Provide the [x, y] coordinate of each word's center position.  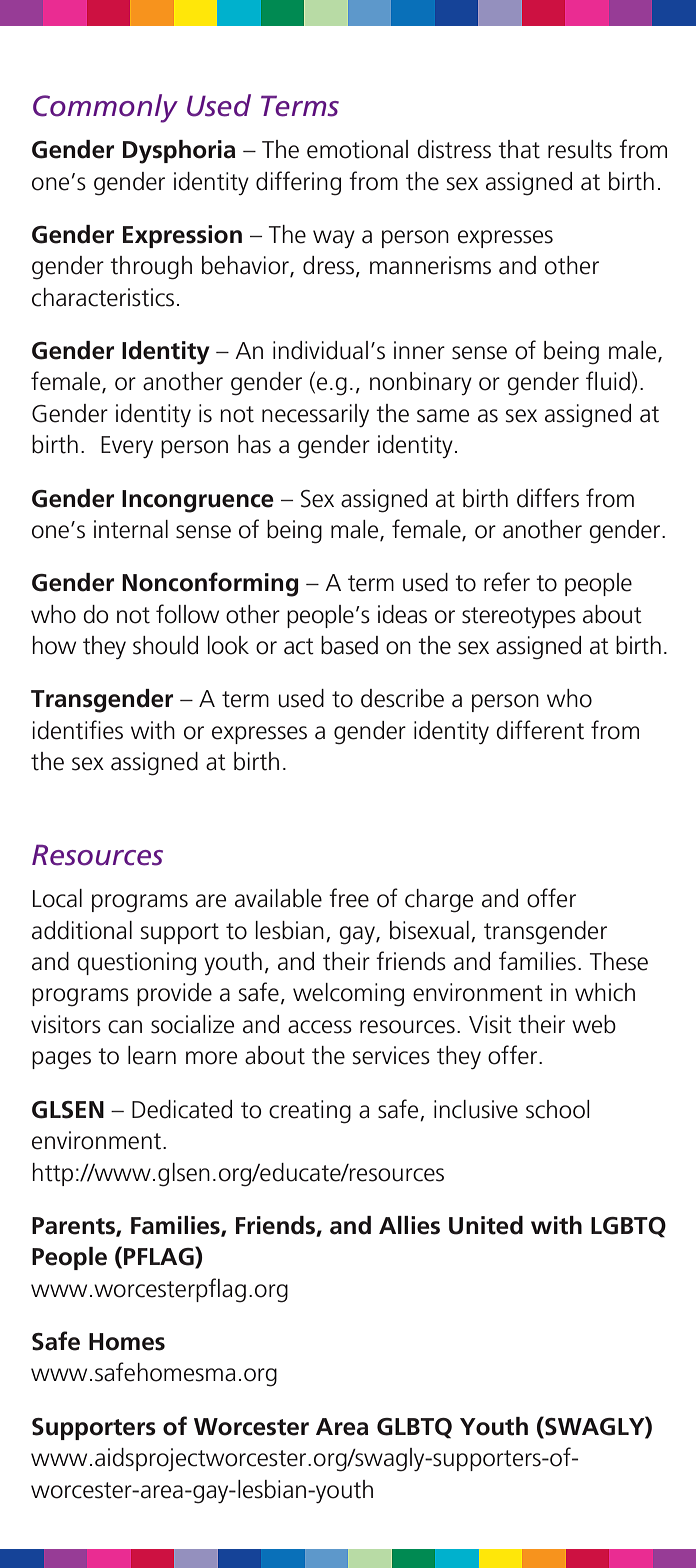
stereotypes [519, 617]
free [349, 898]
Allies [409, 1225]
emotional [357, 149]
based [349, 645]
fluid [608, 381]
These [619, 961]
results [580, 149]
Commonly [105, 108]
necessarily [315, 415]
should [165, 645]
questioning [136, 964]
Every [127, 447]
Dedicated [182, 1109]
